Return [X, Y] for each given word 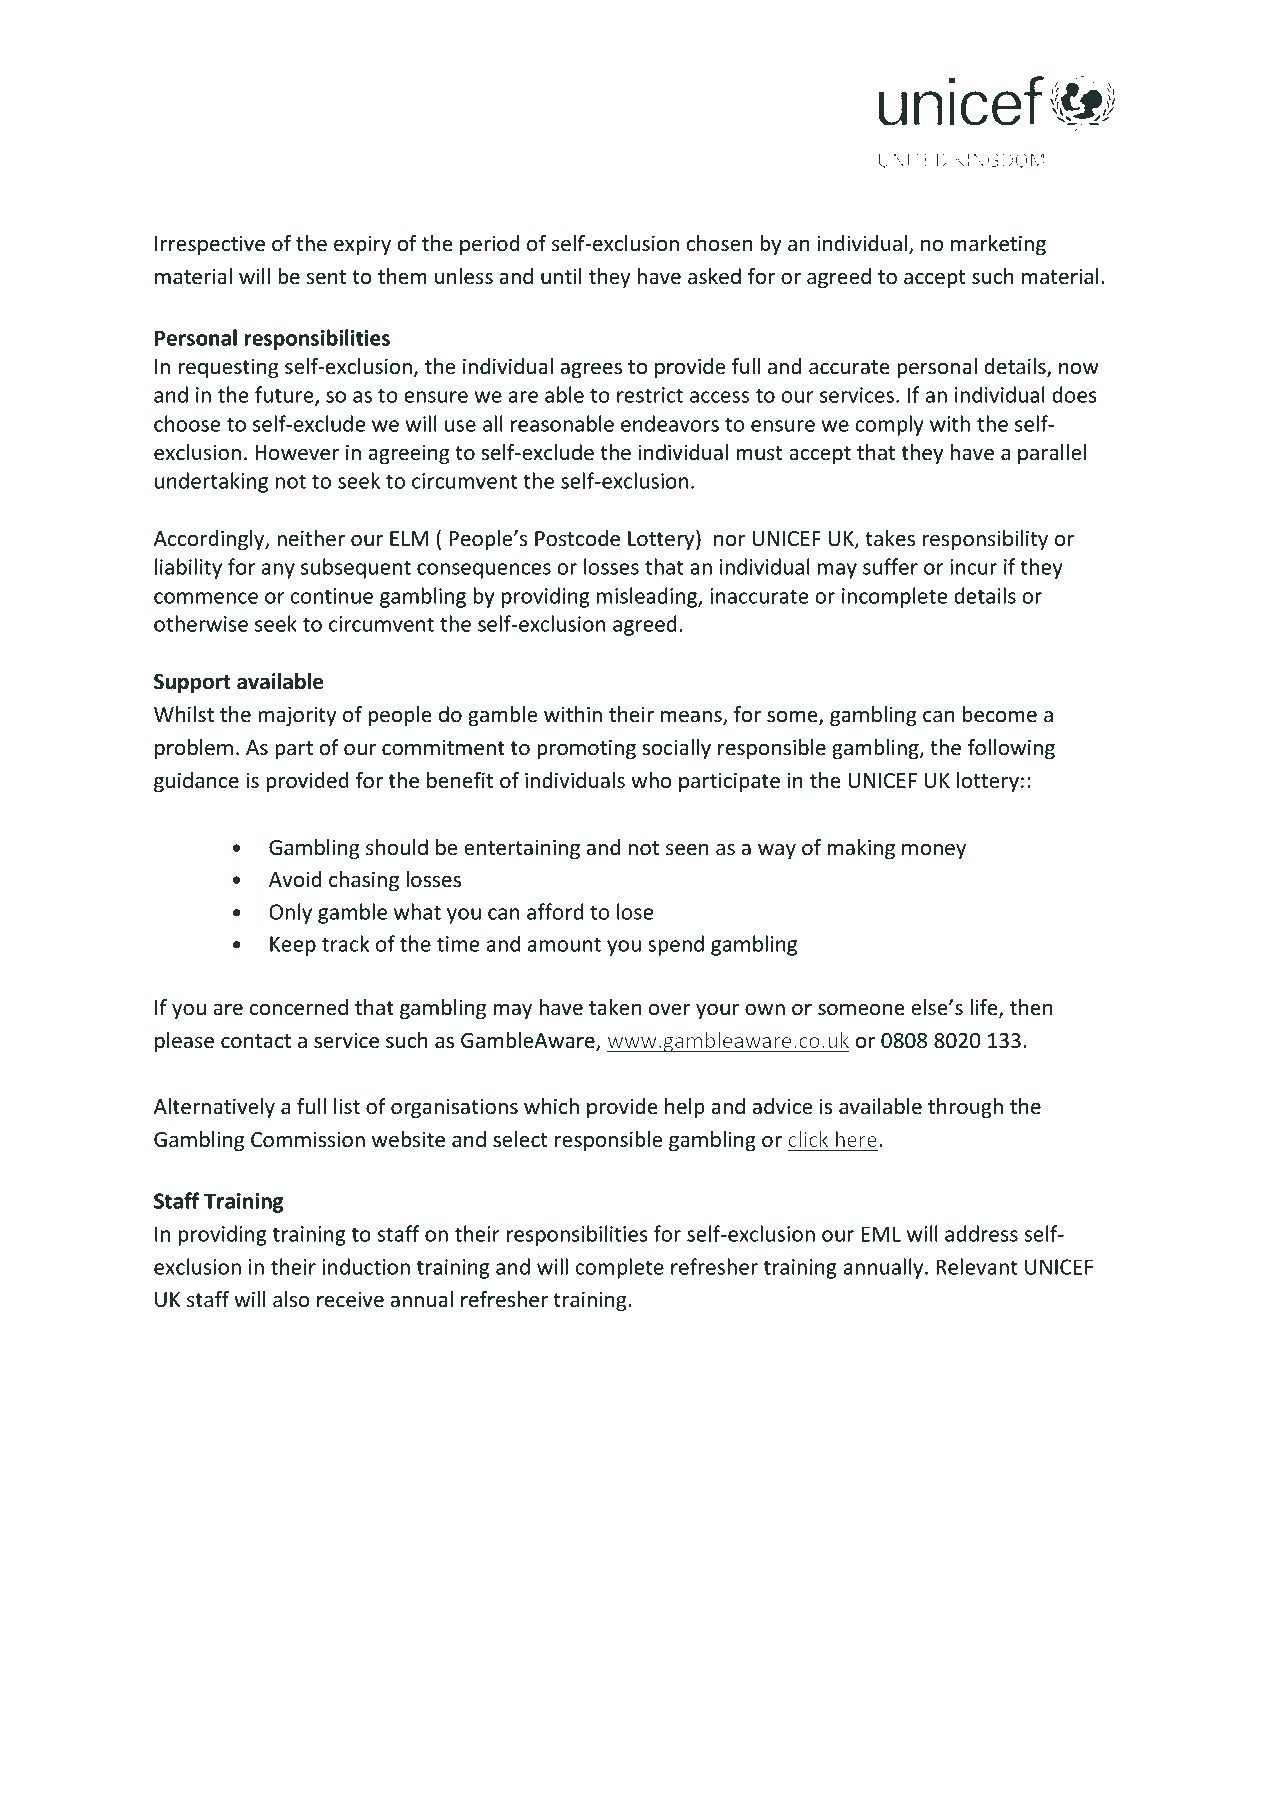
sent [326, 277]
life [985, 1008]
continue [332, 596]
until [561, 276]
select [520, 1139]
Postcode [577, 538]
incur [973, 567]
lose [635, 911]
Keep [293, 946]
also [291, 1299]
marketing [998, 245]
